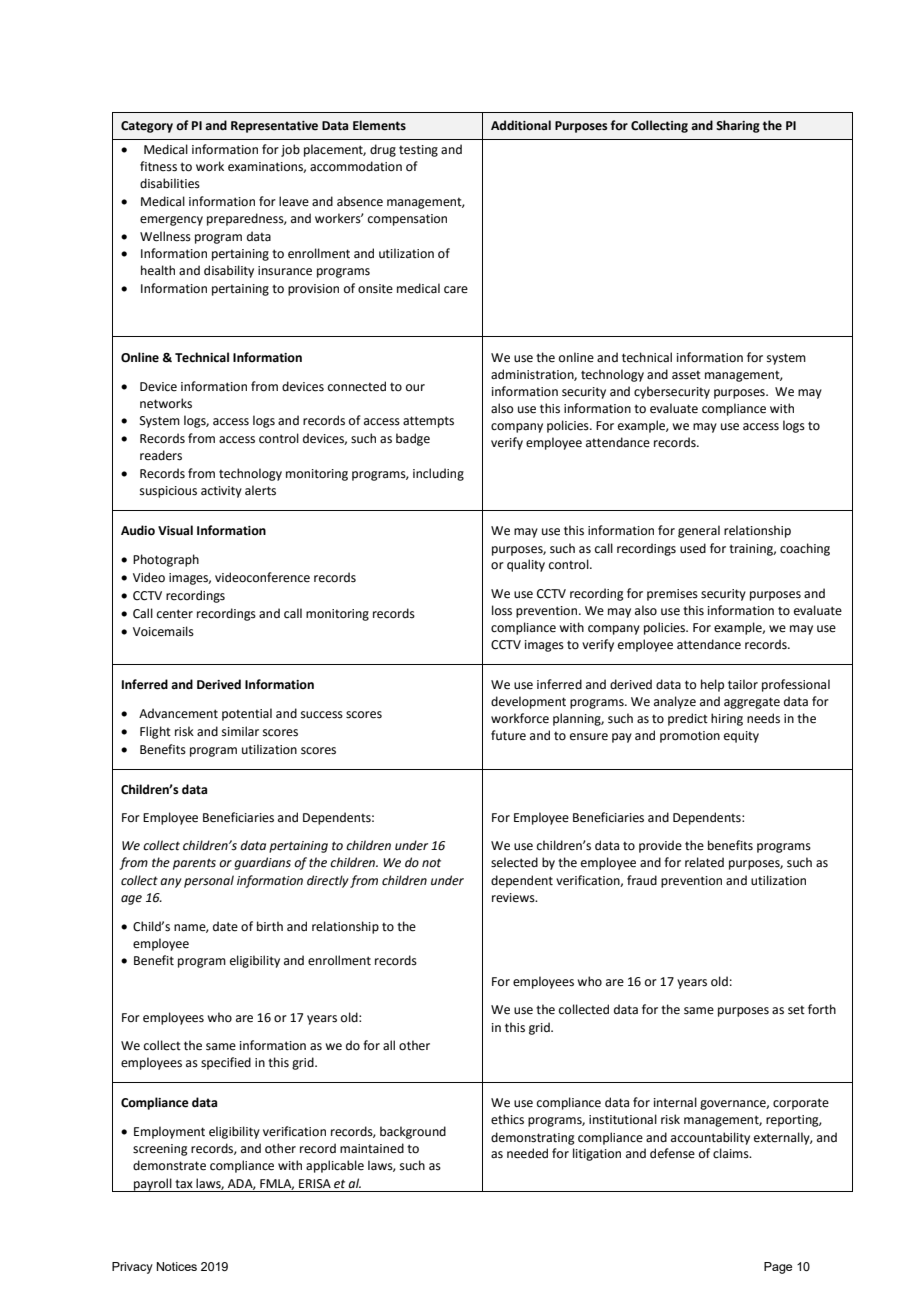  Describe the element at coordinates (514, 898) in the screenshot. I see `reviews` at that location.
